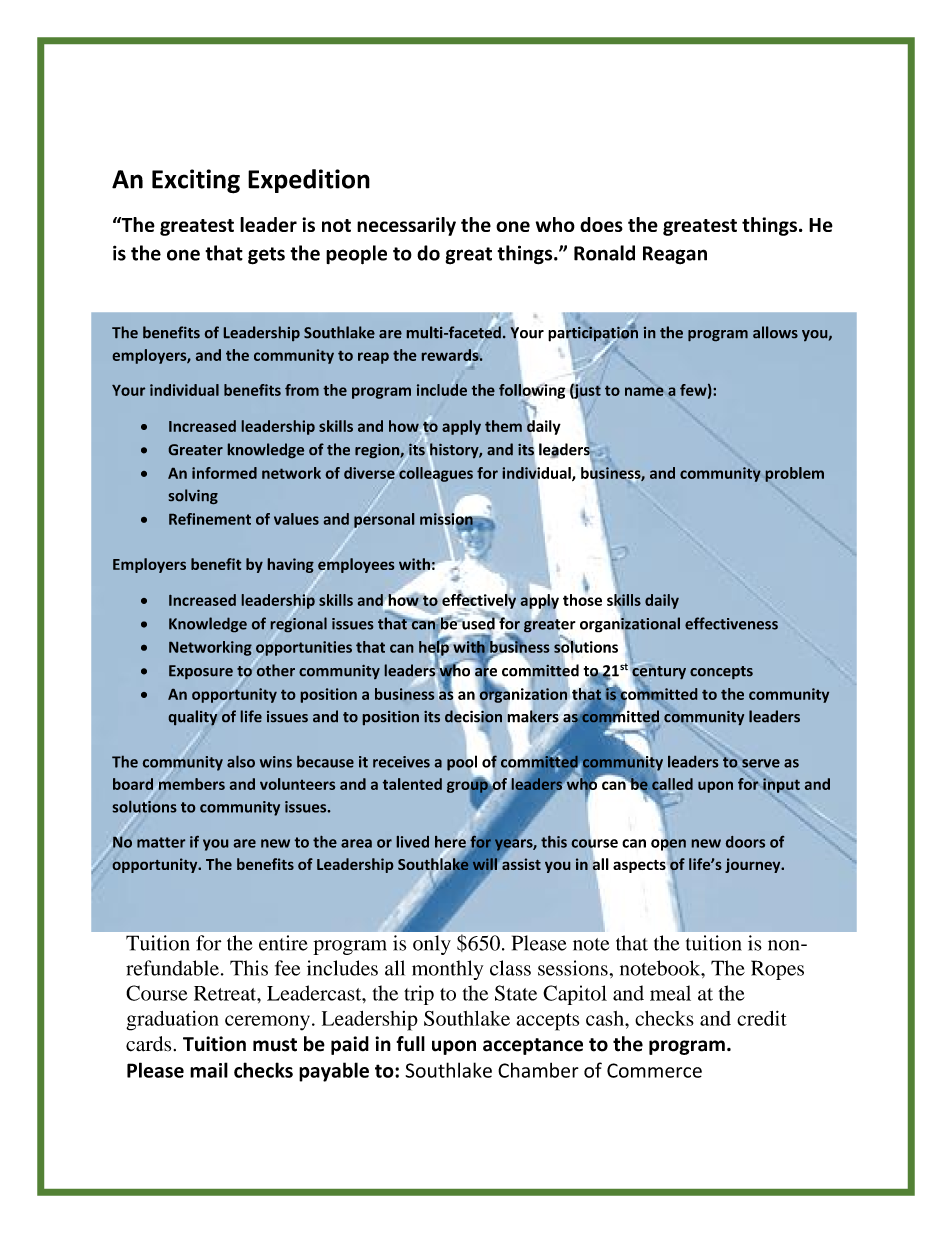 This screenshot has height=1233, width=952. I want to click on necessarily, so click(406, 226).
